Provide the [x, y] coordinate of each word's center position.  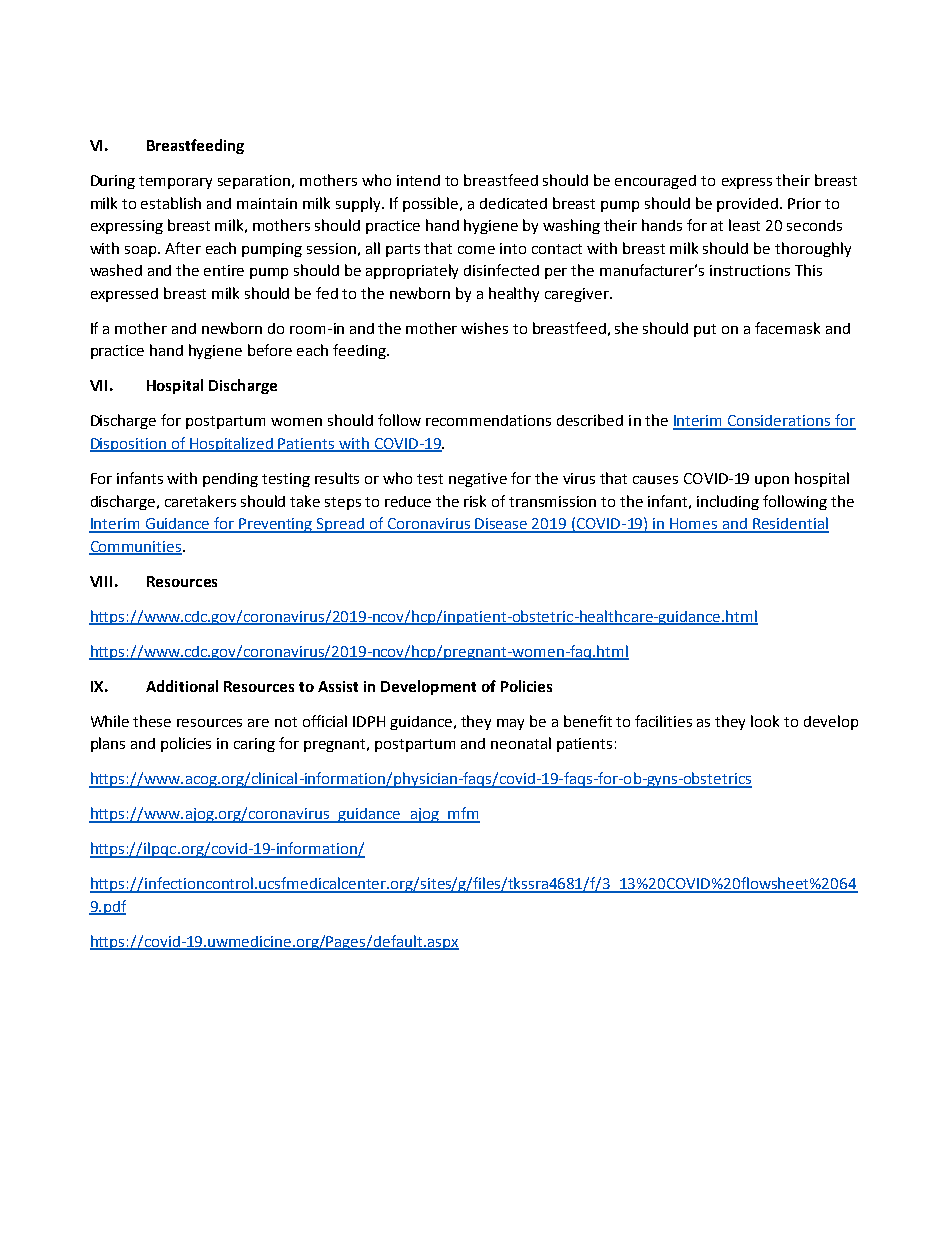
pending [230, 480]
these [152, 721]
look [765, 721]
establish [171, 203]
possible [432, 204]
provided [749, 205]
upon [772, 481]
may [510, 724]
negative [478, 480]
